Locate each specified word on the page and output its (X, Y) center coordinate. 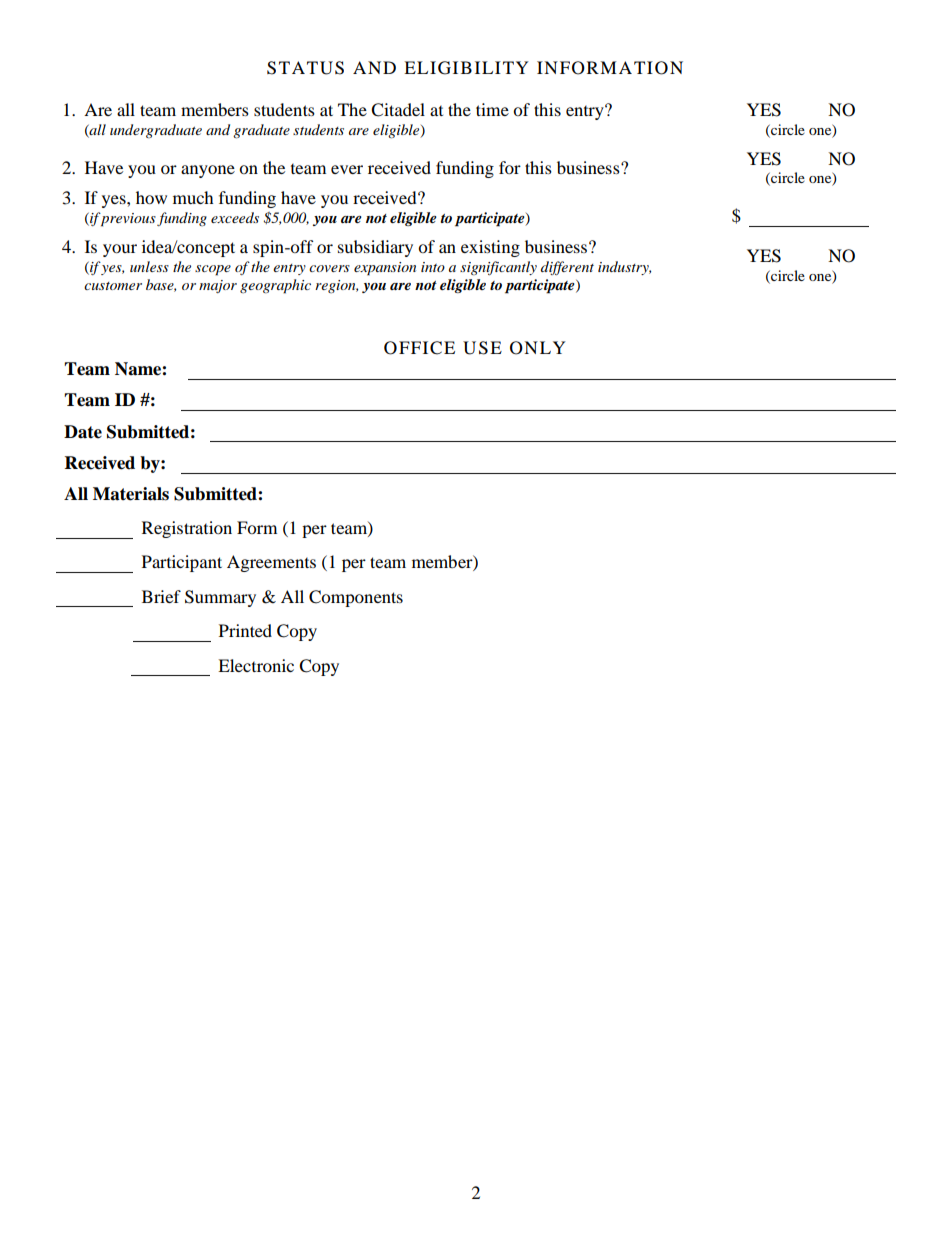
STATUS (305, 68)
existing (490, 248)
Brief (161, 596)
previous (128, 220)
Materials (131, 494)
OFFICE (419, 348)
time (492, 109)
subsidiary (375, 248)
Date (83, 432)
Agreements (271, 563)
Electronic (256, 665)
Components (356, 598)
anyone (208, 171)
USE (482, 348)
